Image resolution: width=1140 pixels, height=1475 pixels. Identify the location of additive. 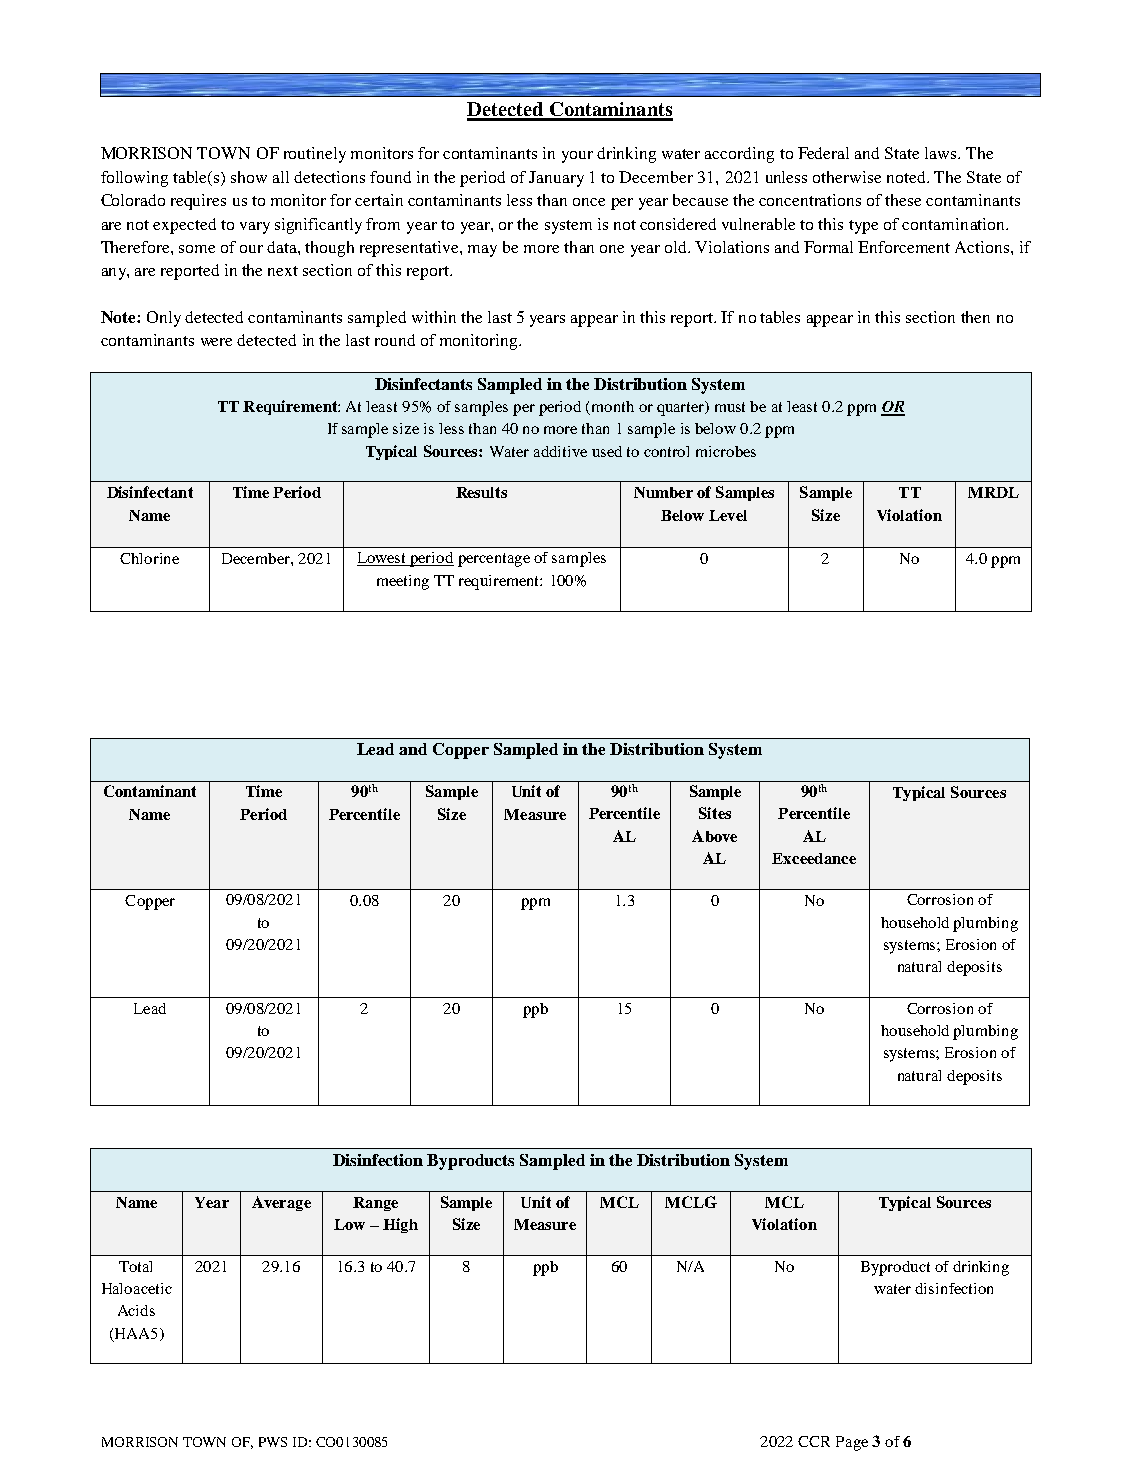
(560, 451).
